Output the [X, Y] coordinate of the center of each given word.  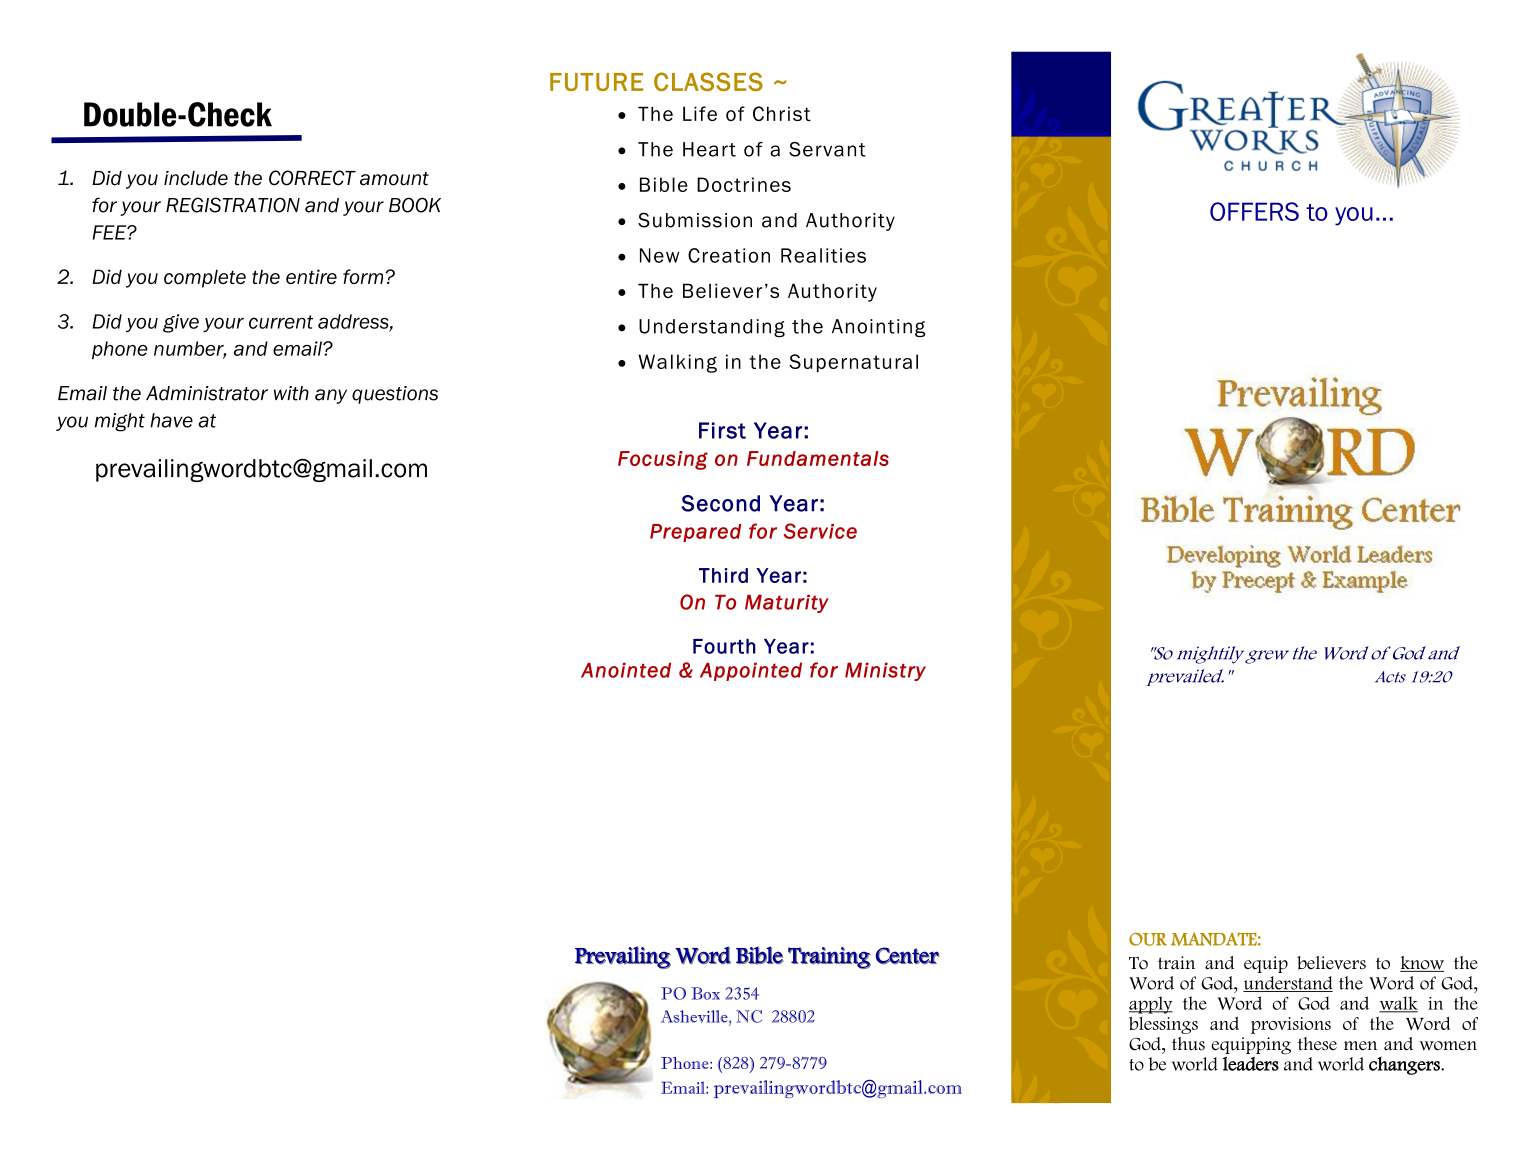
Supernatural [853, 363]
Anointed [626, 670]
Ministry [885, 671]
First [722, 430]
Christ [782, 113]
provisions [1291, 1025]
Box [706, 993]
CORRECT [312, 178]
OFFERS [1254, 211]
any [331, 396]
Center [907, 956]
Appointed [751, 671]
